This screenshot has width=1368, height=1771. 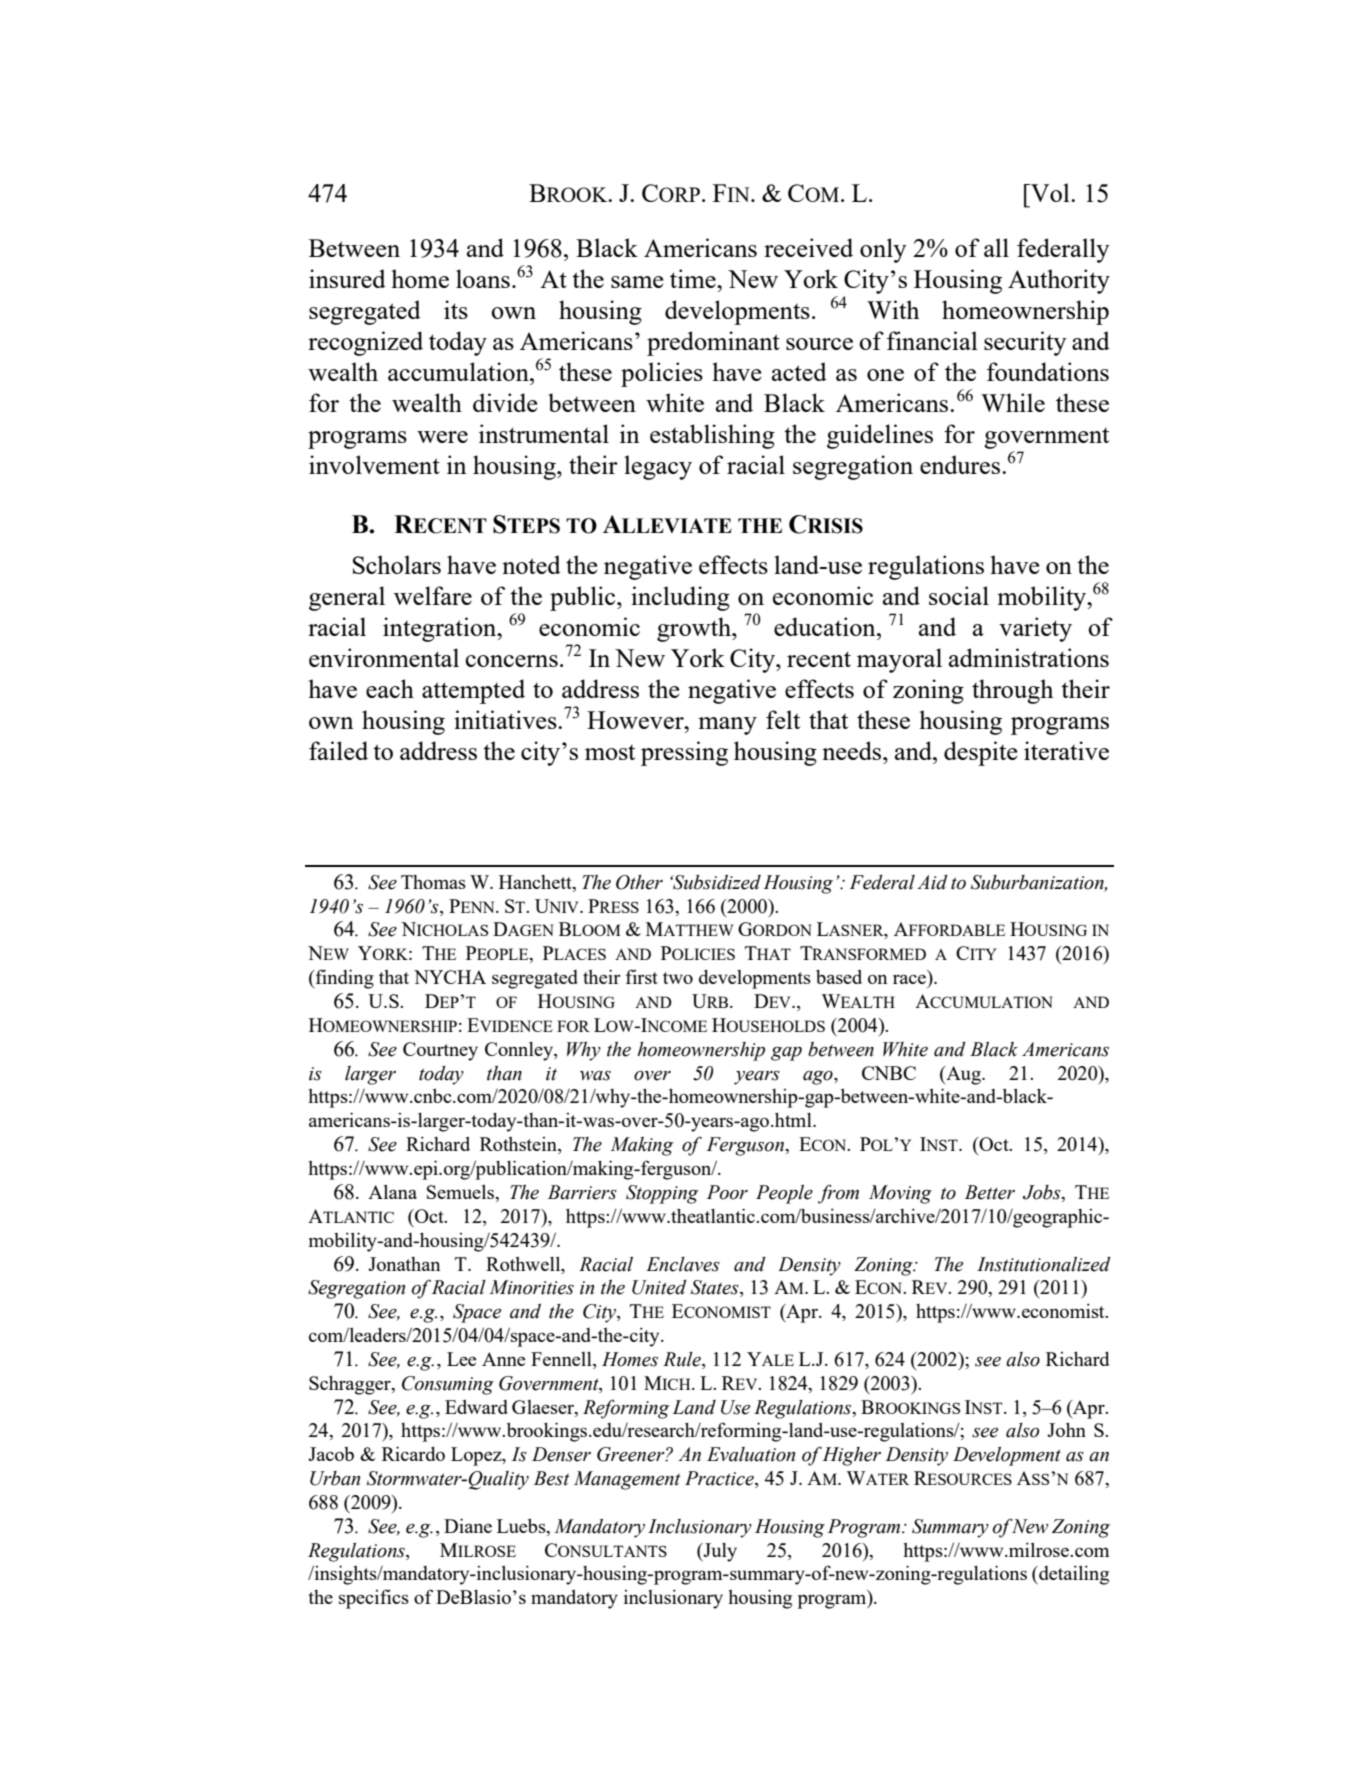 I want to click on time, so click(x=694, y=278).
